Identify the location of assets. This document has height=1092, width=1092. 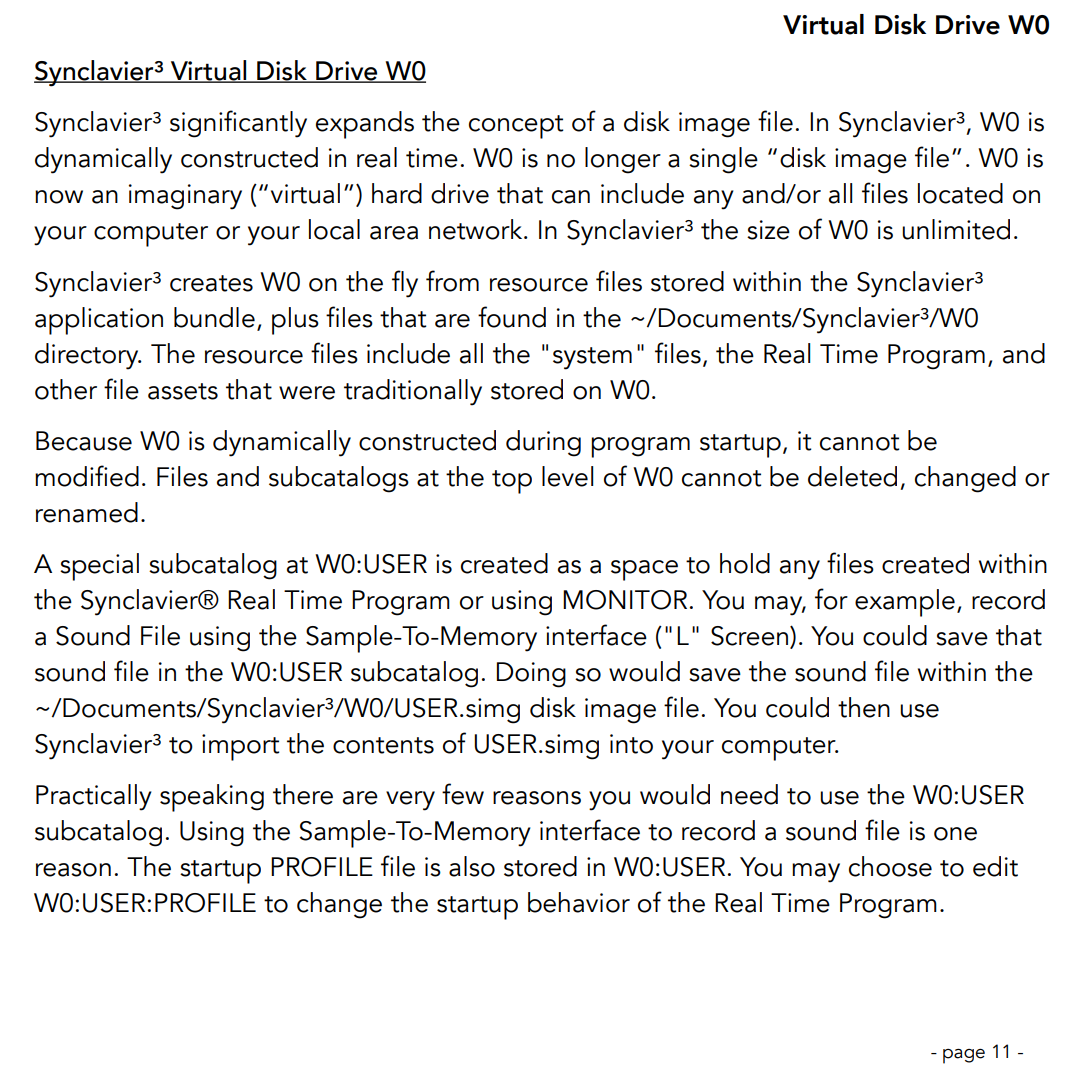
(183, 391).
